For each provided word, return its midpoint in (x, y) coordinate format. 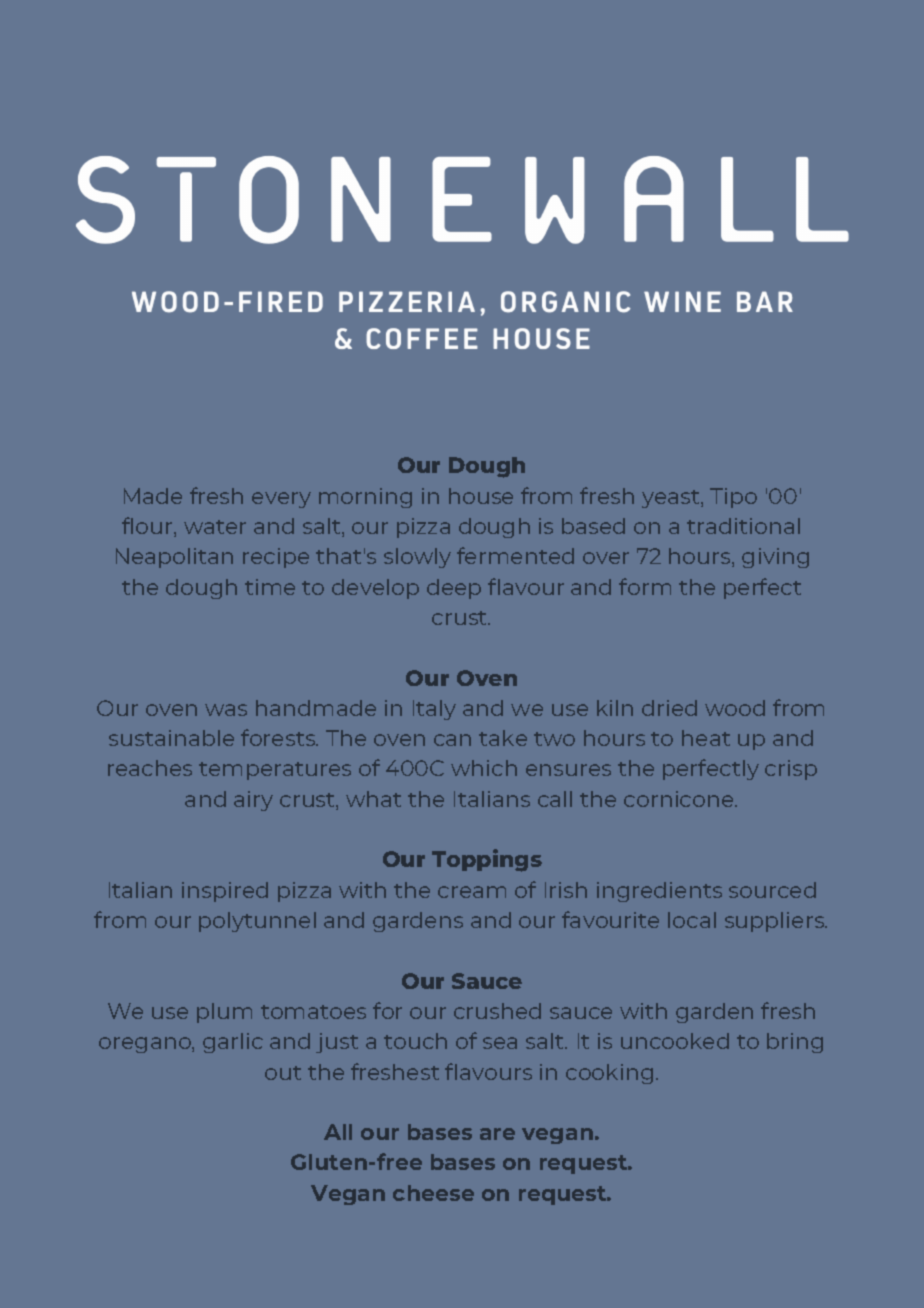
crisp (791, 770)
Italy (434, 710)
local (692, 920)
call (555, 799)
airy (253, 801)
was (226, 710)
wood (735, 708)
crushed (497, 1011)
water (215, 527)
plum (224, 1013)
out (283, 1073)
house (481, 496)
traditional (743, 526)
